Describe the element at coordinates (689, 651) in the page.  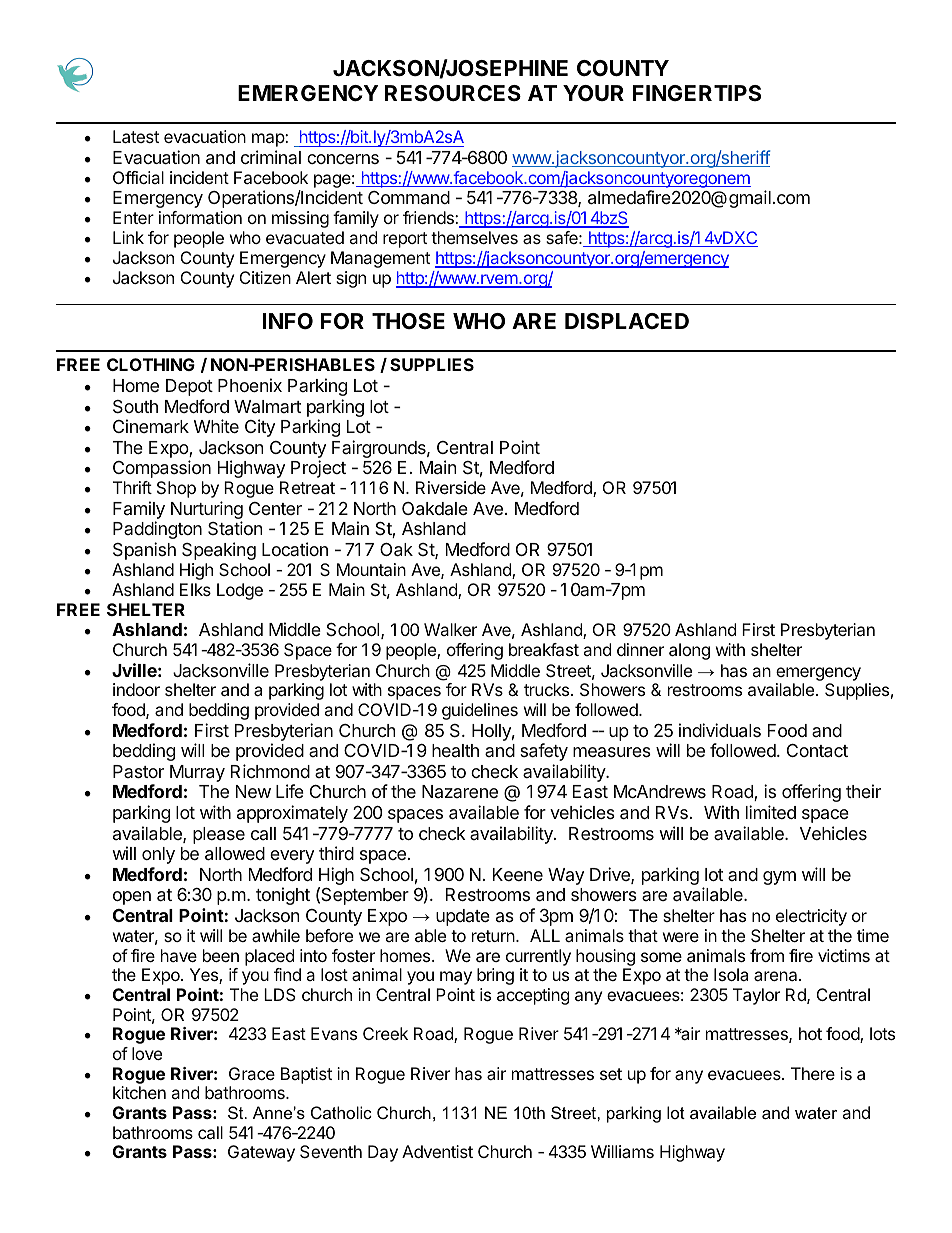
I see `along` at that location.
